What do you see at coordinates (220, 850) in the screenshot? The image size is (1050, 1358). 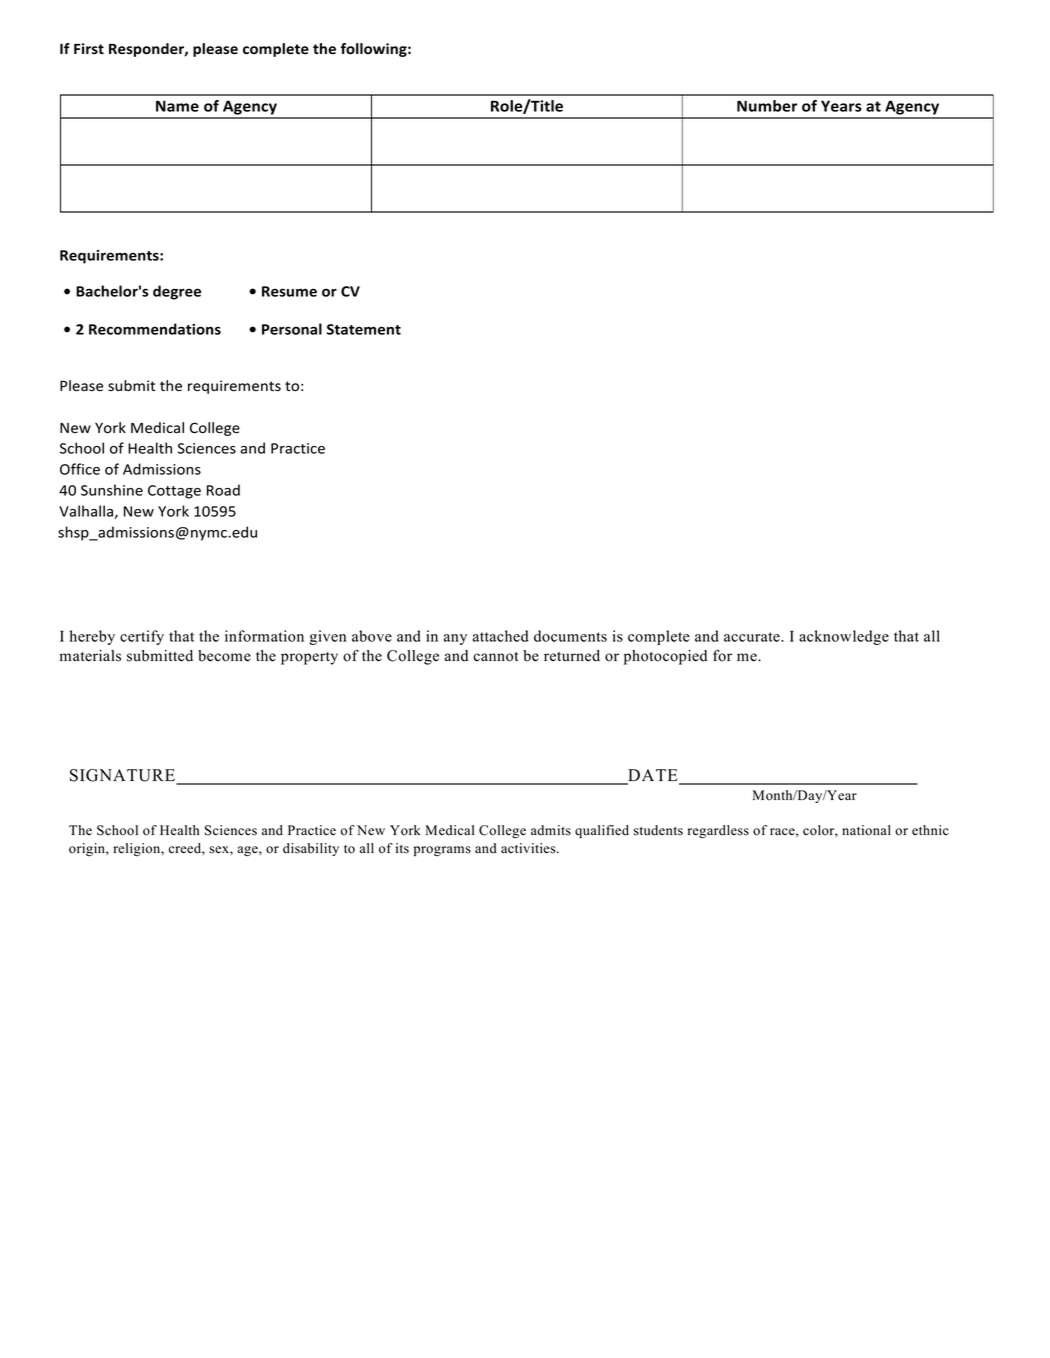 I see `sex` at bounding box center [220, 850].
